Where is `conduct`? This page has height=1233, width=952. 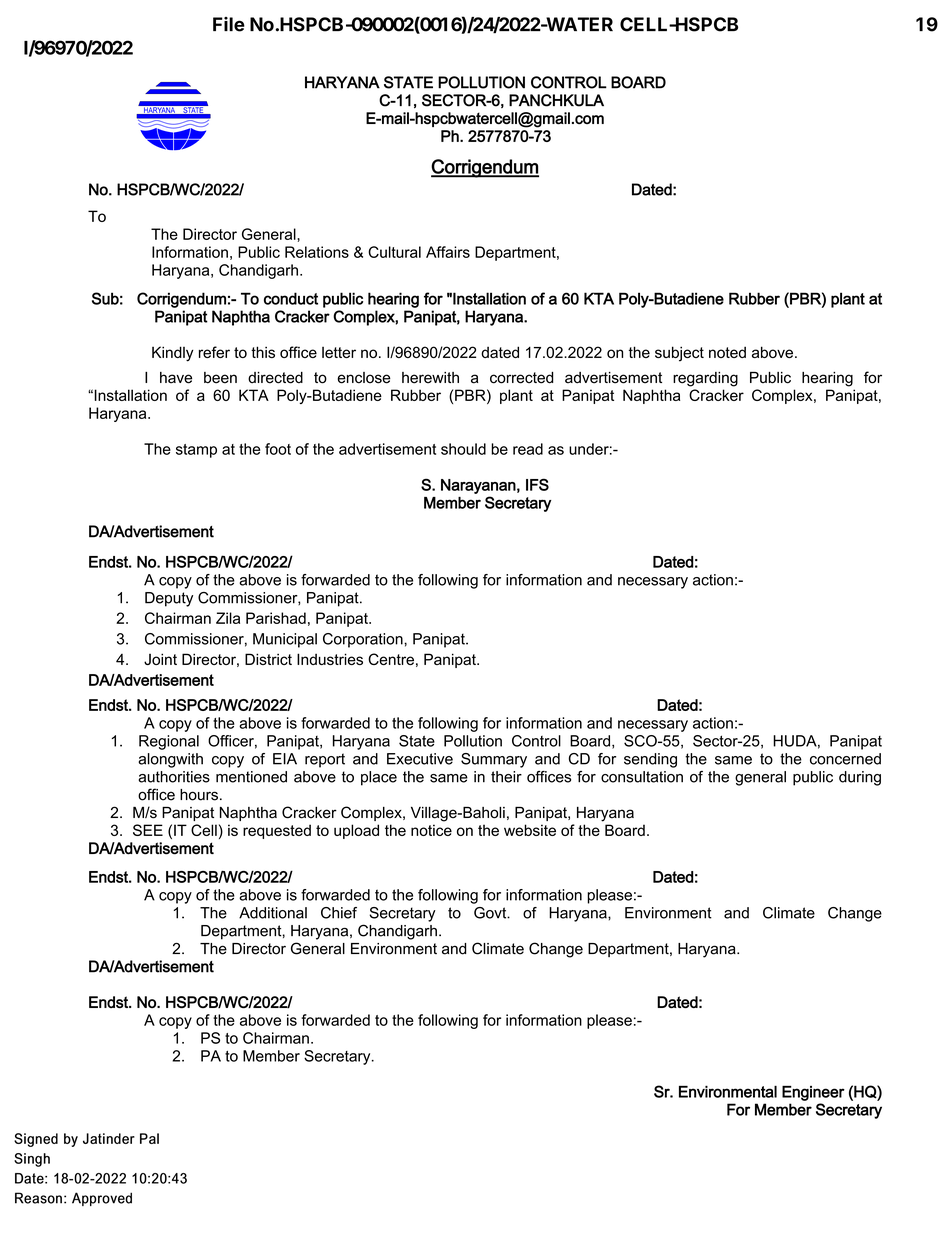
conduct is located at coordinates (291, 298).
